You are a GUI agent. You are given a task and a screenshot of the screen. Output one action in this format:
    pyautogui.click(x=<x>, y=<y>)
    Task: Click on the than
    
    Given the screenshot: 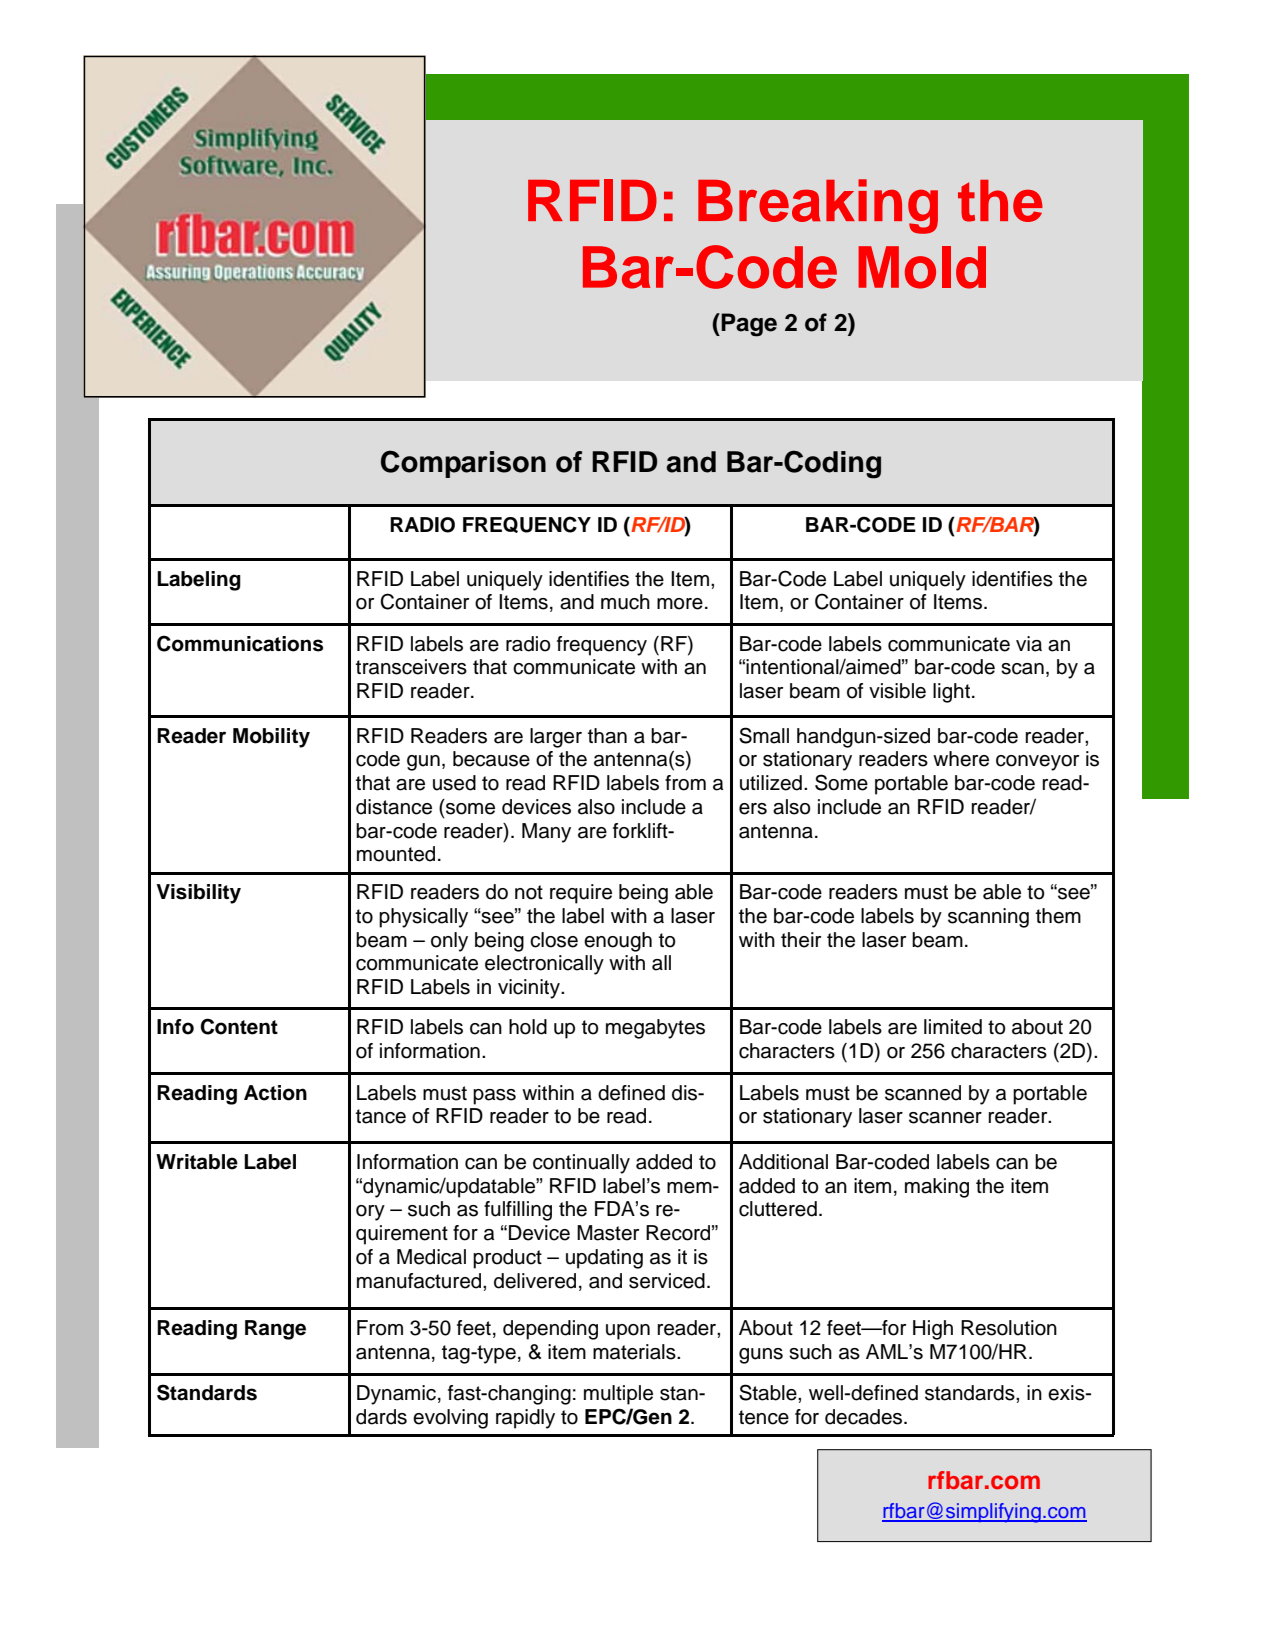 What is the action you would take?
    pyautogui.click(x=607, y=736)
